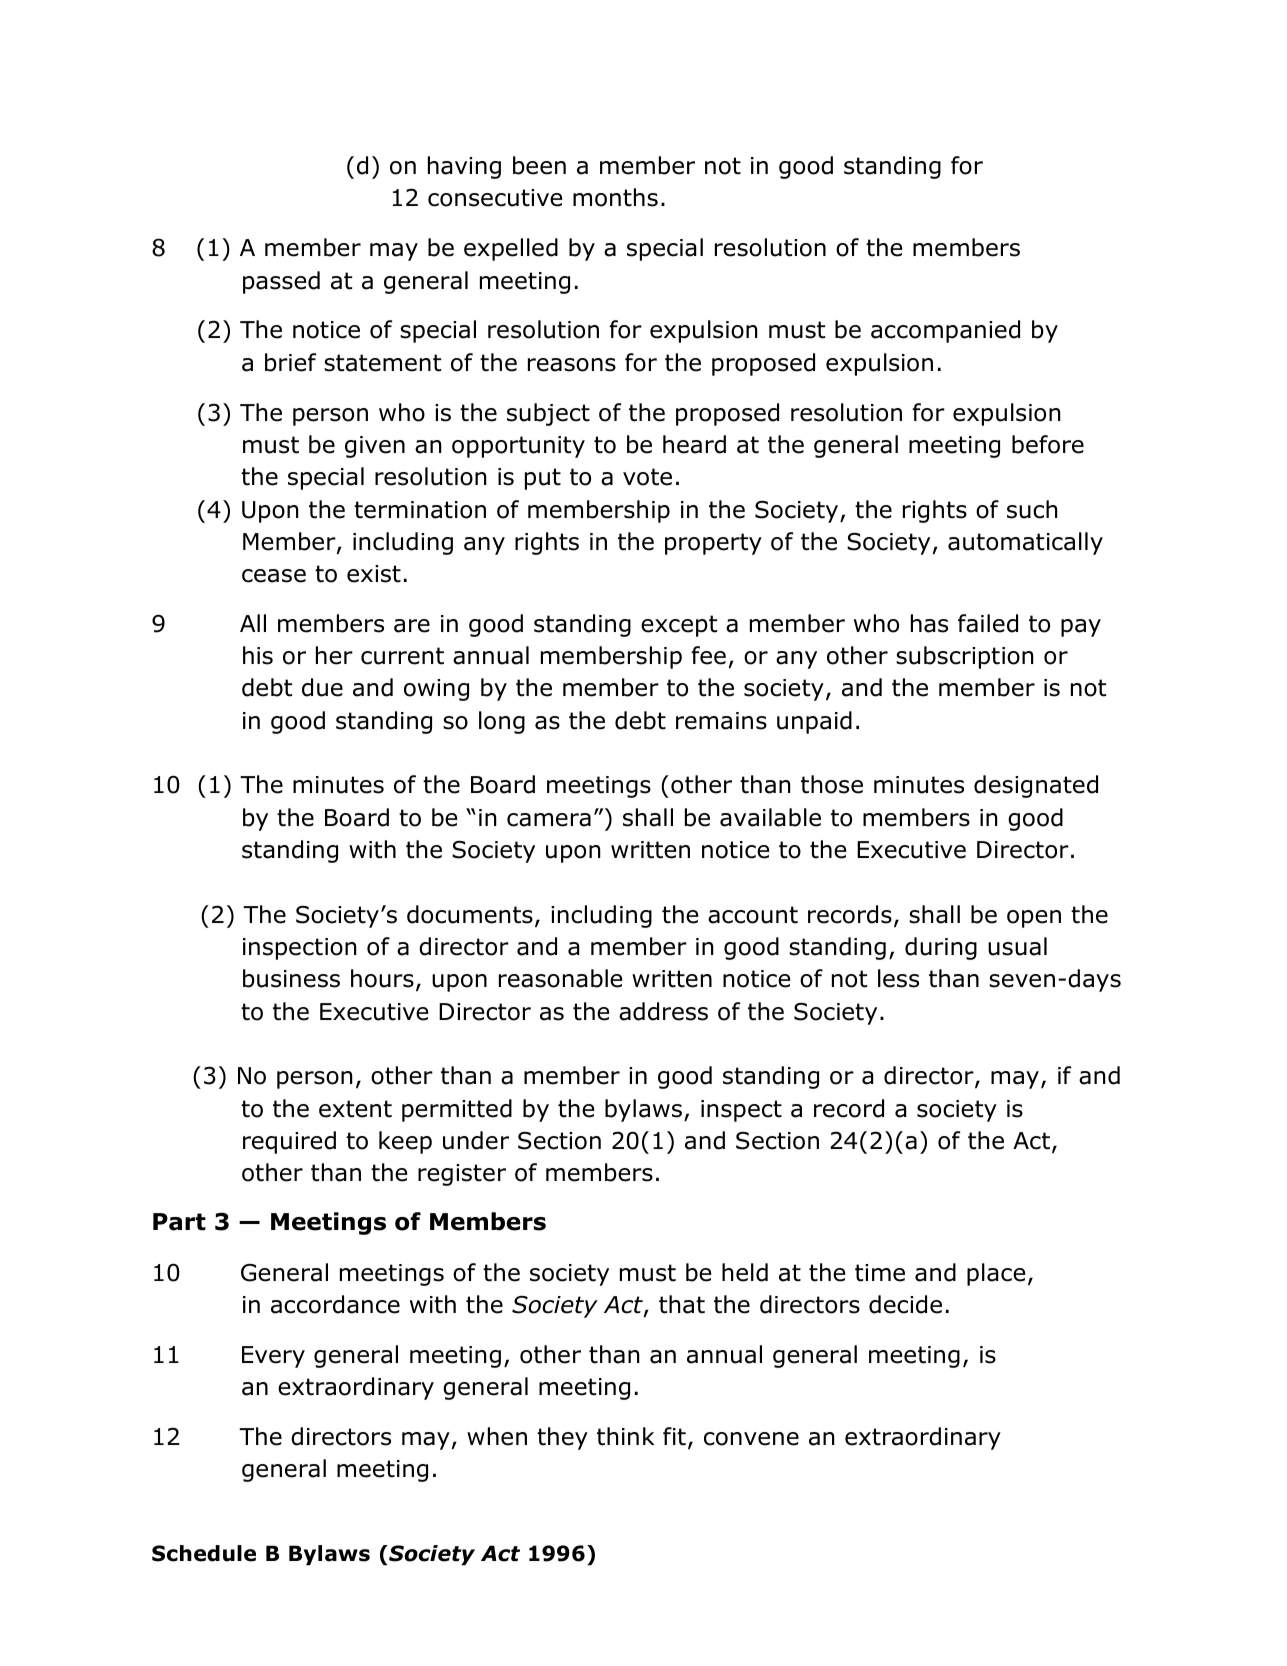  I want to click on think, so click(625, 1436).
